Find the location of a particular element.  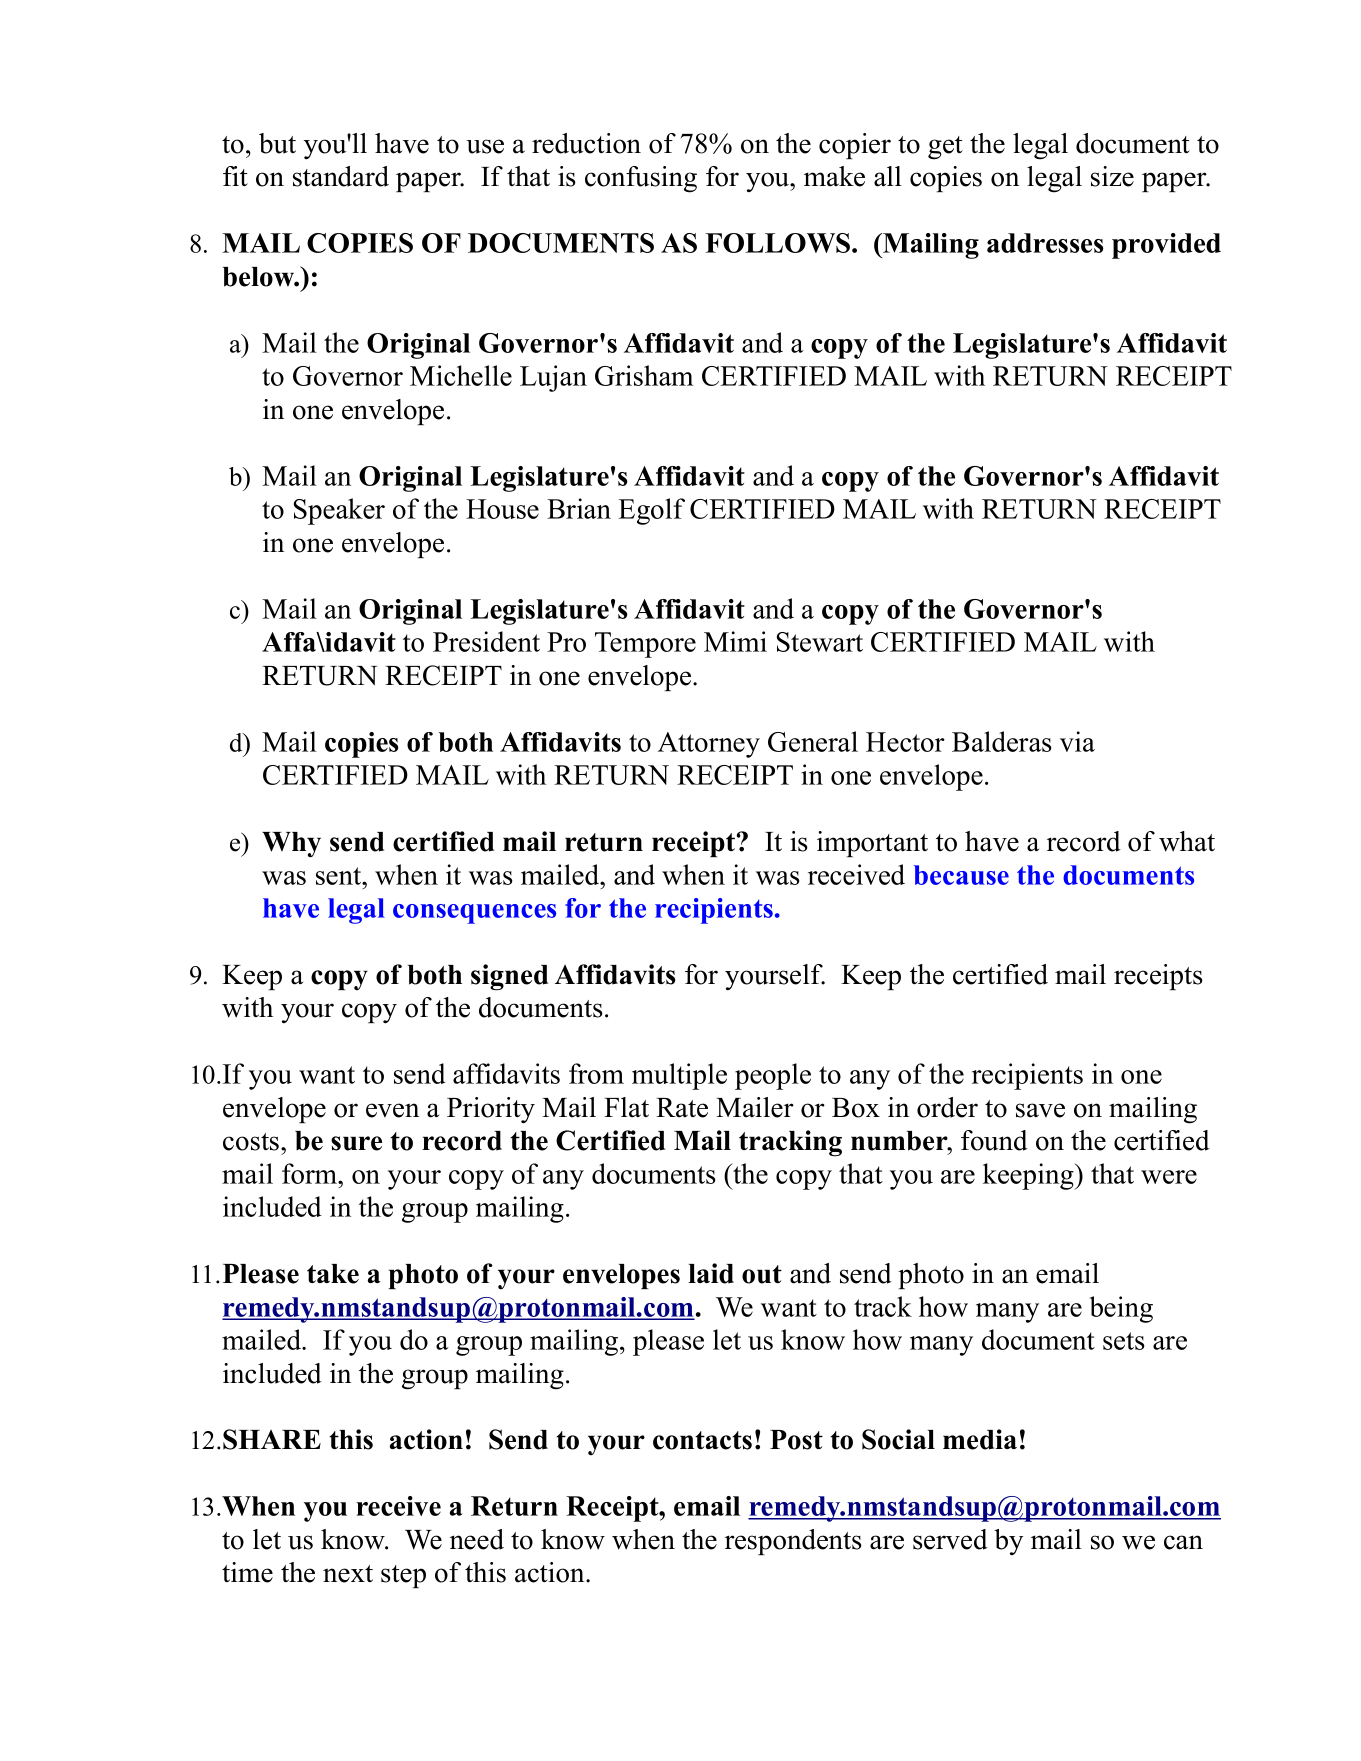

Attorney is located at coordinates (709, 745).
